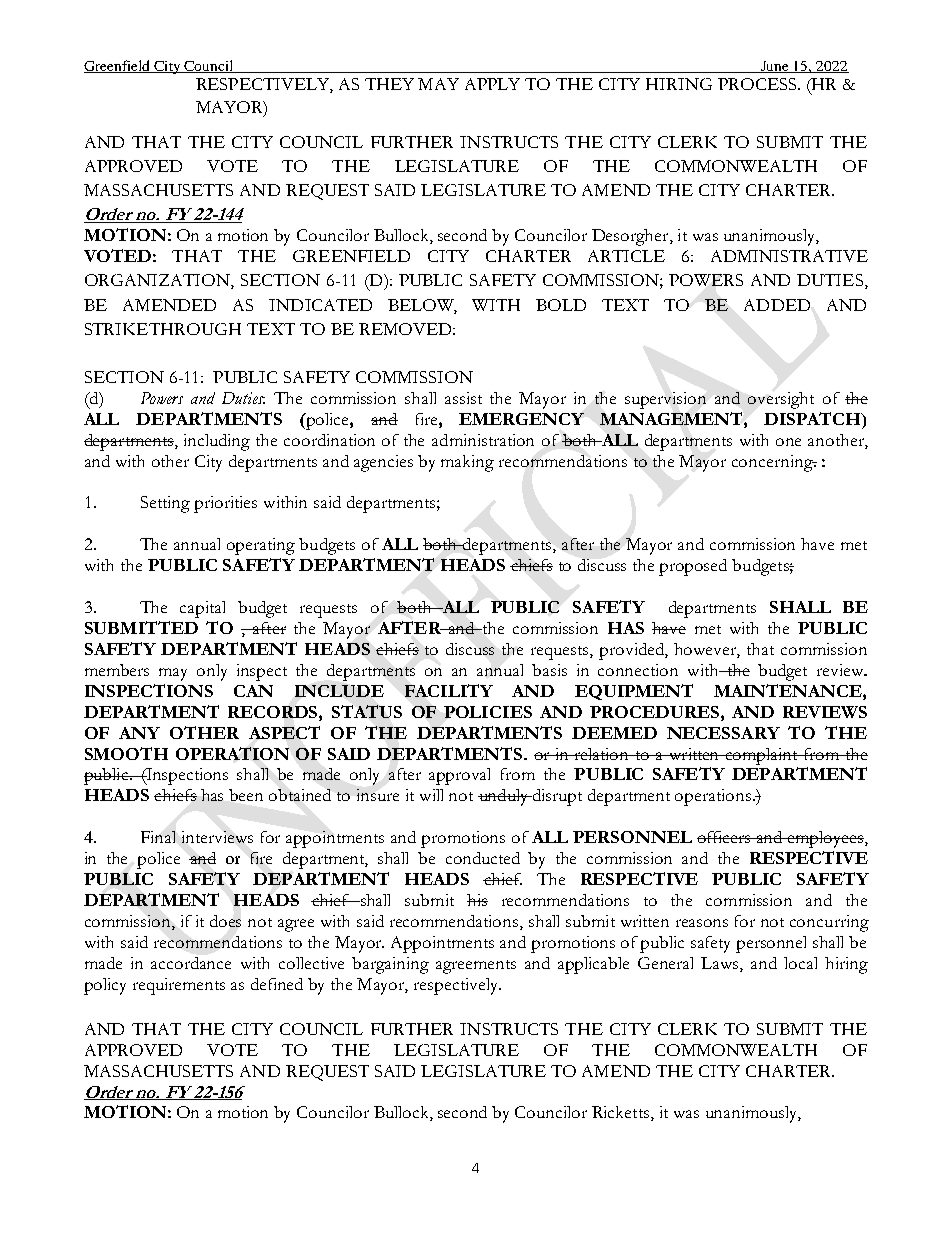 The width and height of the document is (952, 1233). What do you see at coordinates (758, 84) in the document?
I see `PROCESS` at bounding box center [758, 84].
